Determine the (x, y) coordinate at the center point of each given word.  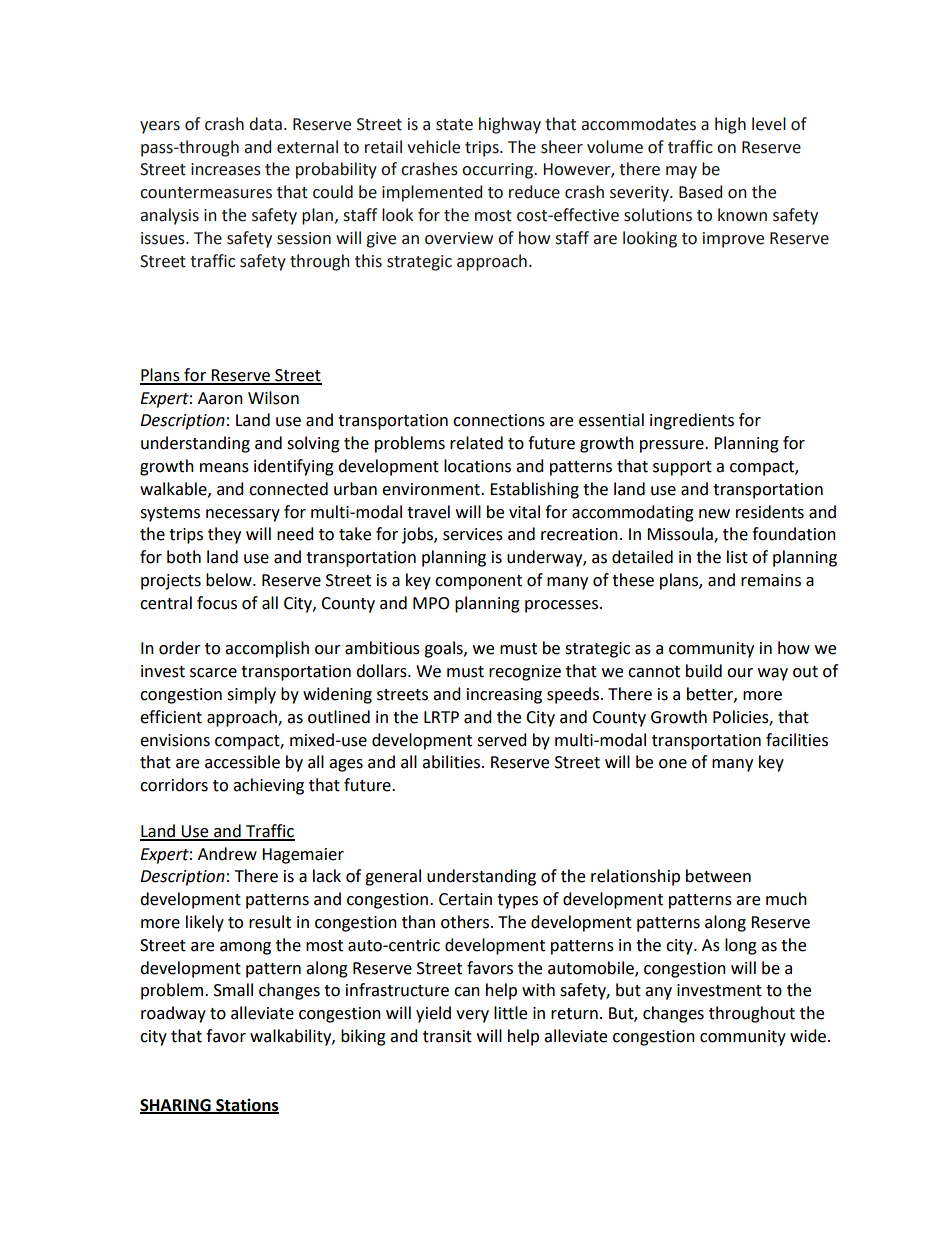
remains (771, 580)
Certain (465, 899)
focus (217, 603)
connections (499, 420)
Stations (246, 1105)
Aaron (220, 398)
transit (447, 1036)
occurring (498, 171)
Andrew (227, 854)
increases (226, 169)
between (718, 876)
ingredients (692, 421)
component (478, 582)
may (681, 172)
